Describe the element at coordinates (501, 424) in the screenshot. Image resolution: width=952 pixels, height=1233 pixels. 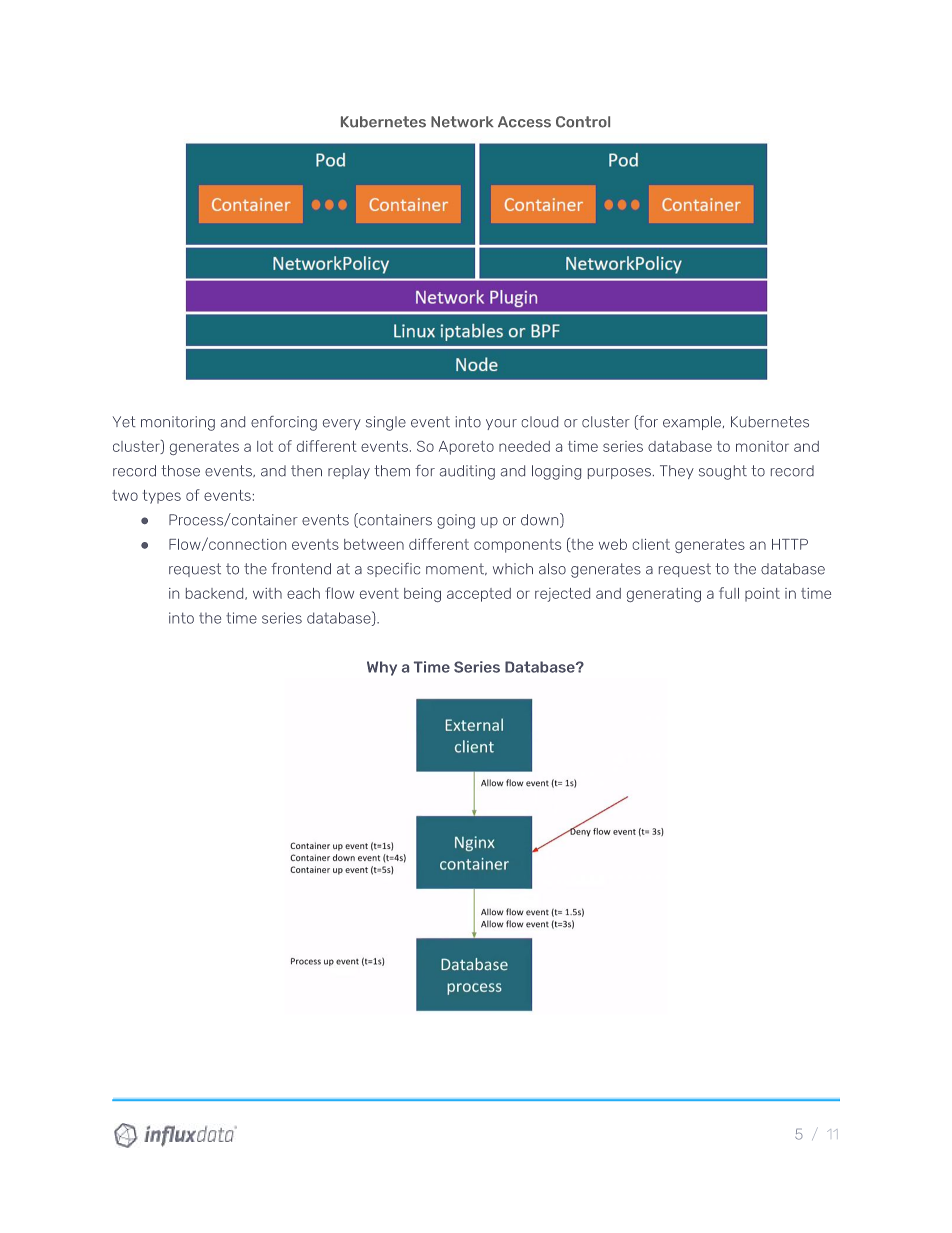
I see `your` at that location.
